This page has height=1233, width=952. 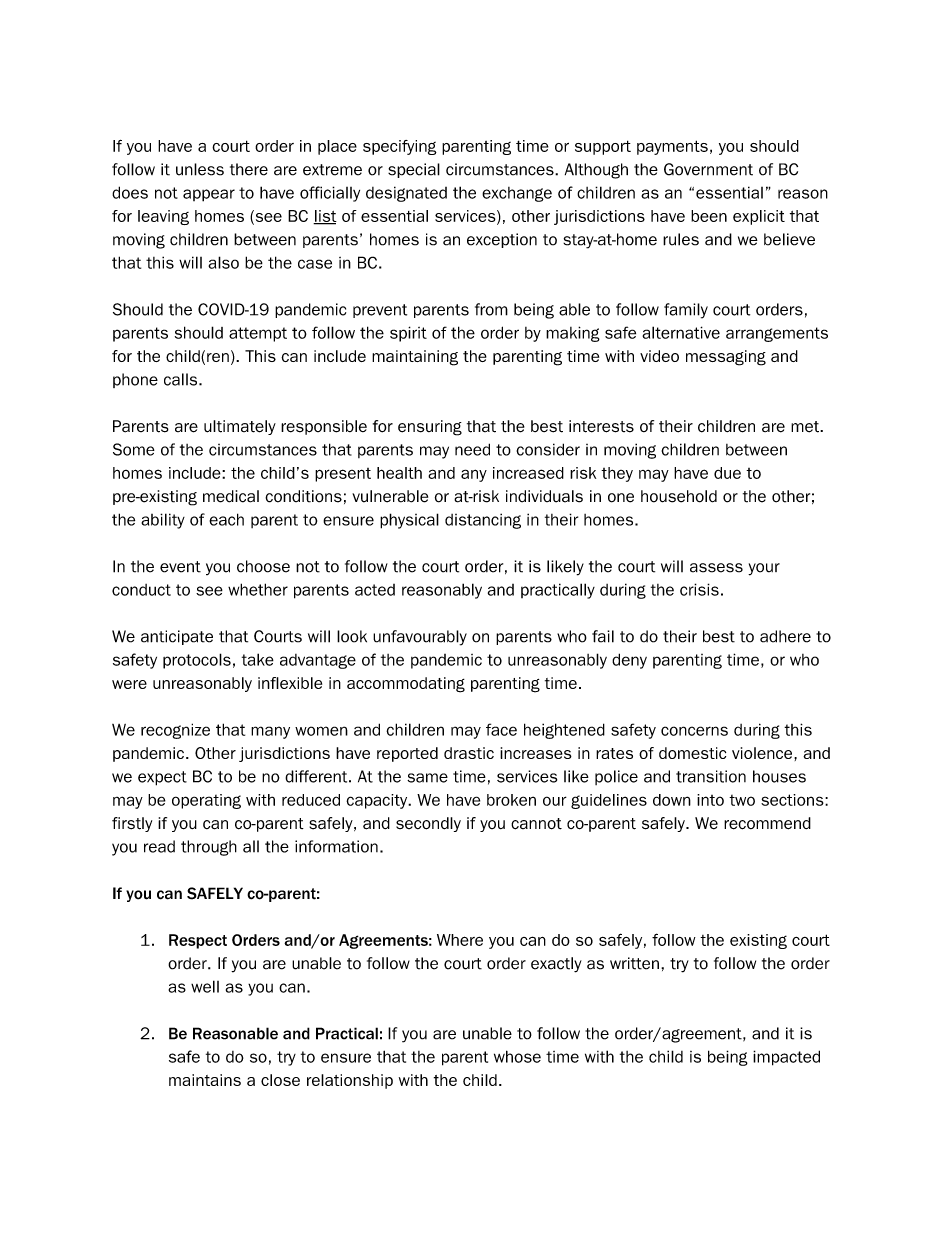 I want to click on need, so click(x=472, y=449).
